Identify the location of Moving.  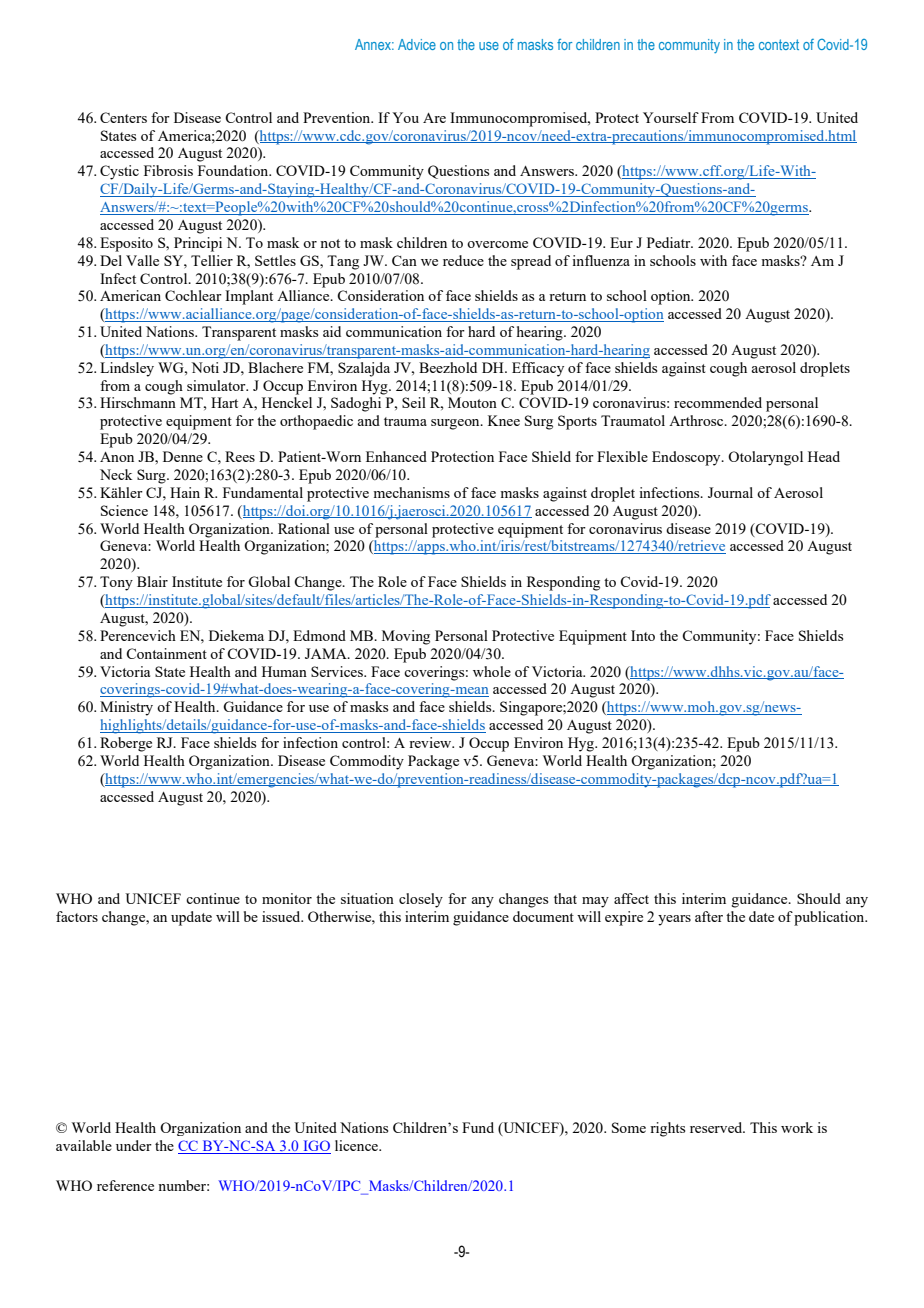
(406, 637).
